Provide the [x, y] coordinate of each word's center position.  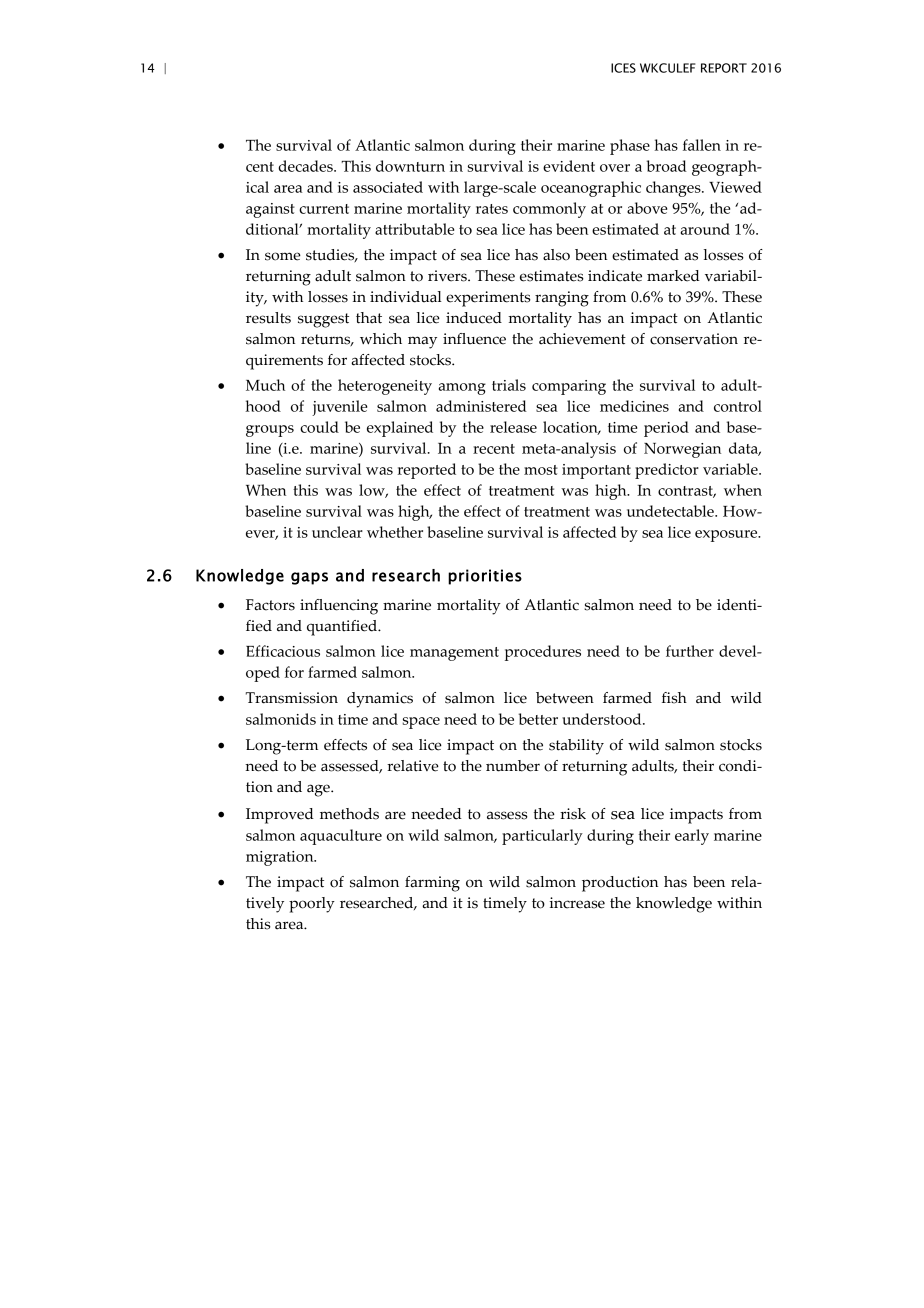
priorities [485, 577]
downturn [410, 166]
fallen [702, 145]
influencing [339, 607]
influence [474, 339]
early [692, 837]
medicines [634, 406]
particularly [542, 837]
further [690, 651]
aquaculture [341, 837]
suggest [323, 320]
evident [569, 166]
